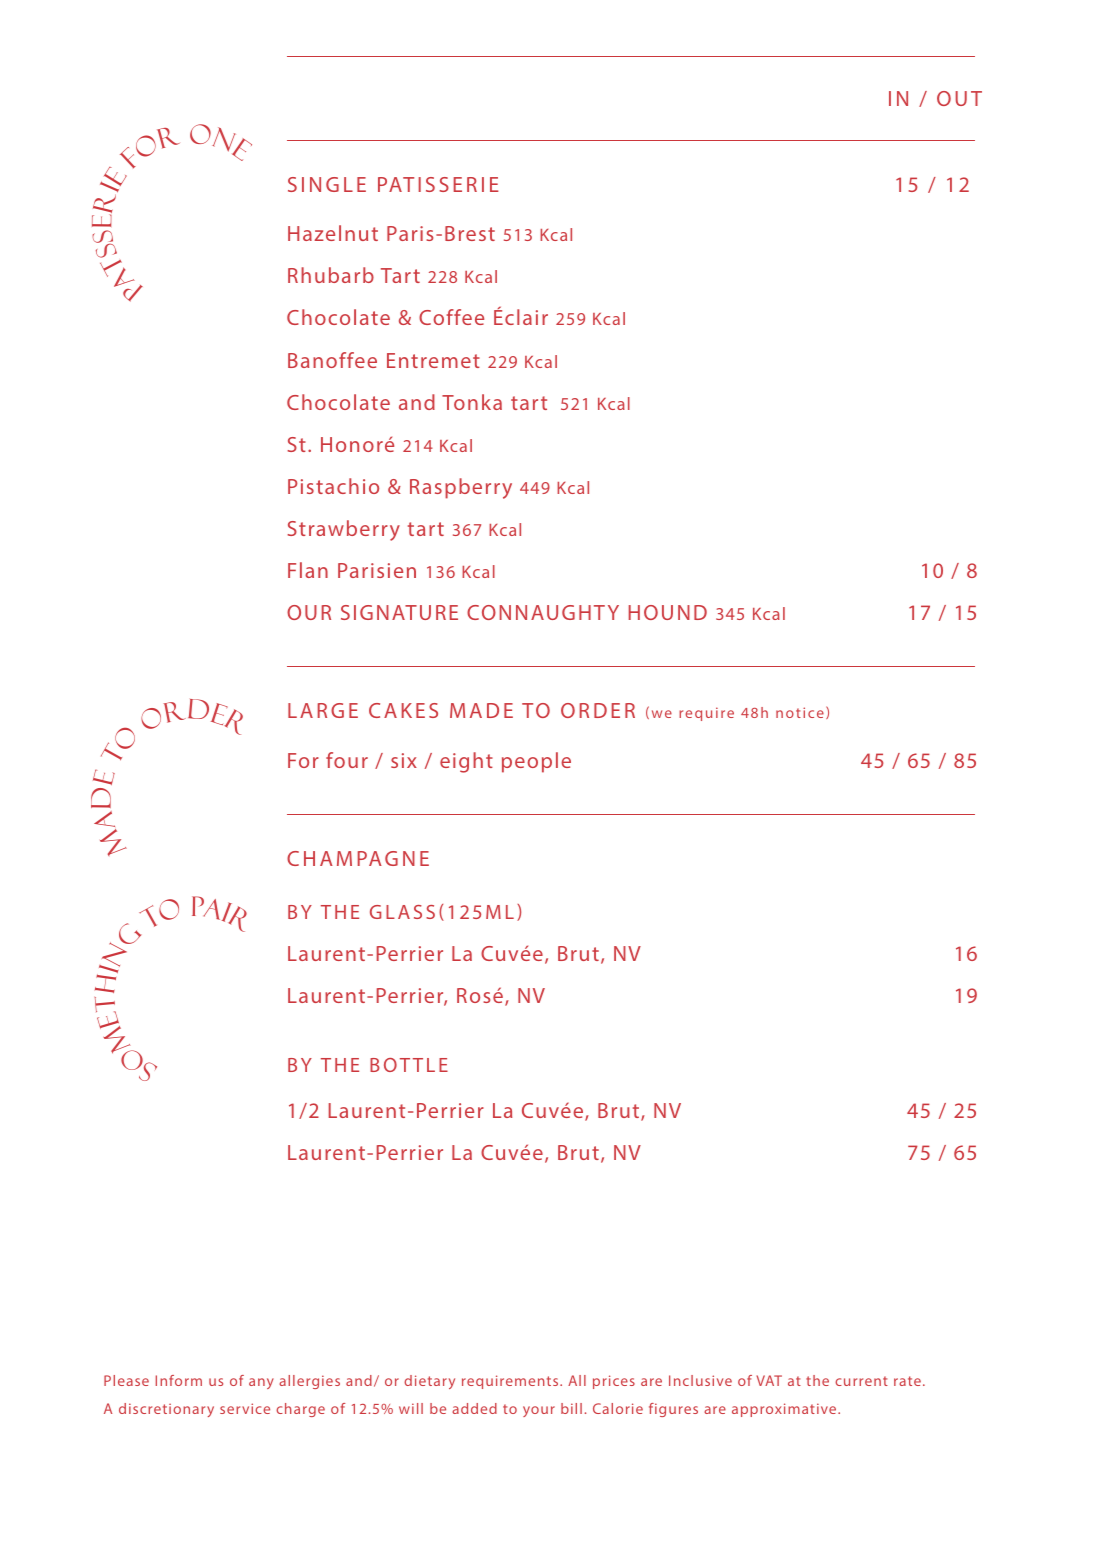  Describe the element at coordinates (451, 317) in the page. I see `Coffee` at that location.
